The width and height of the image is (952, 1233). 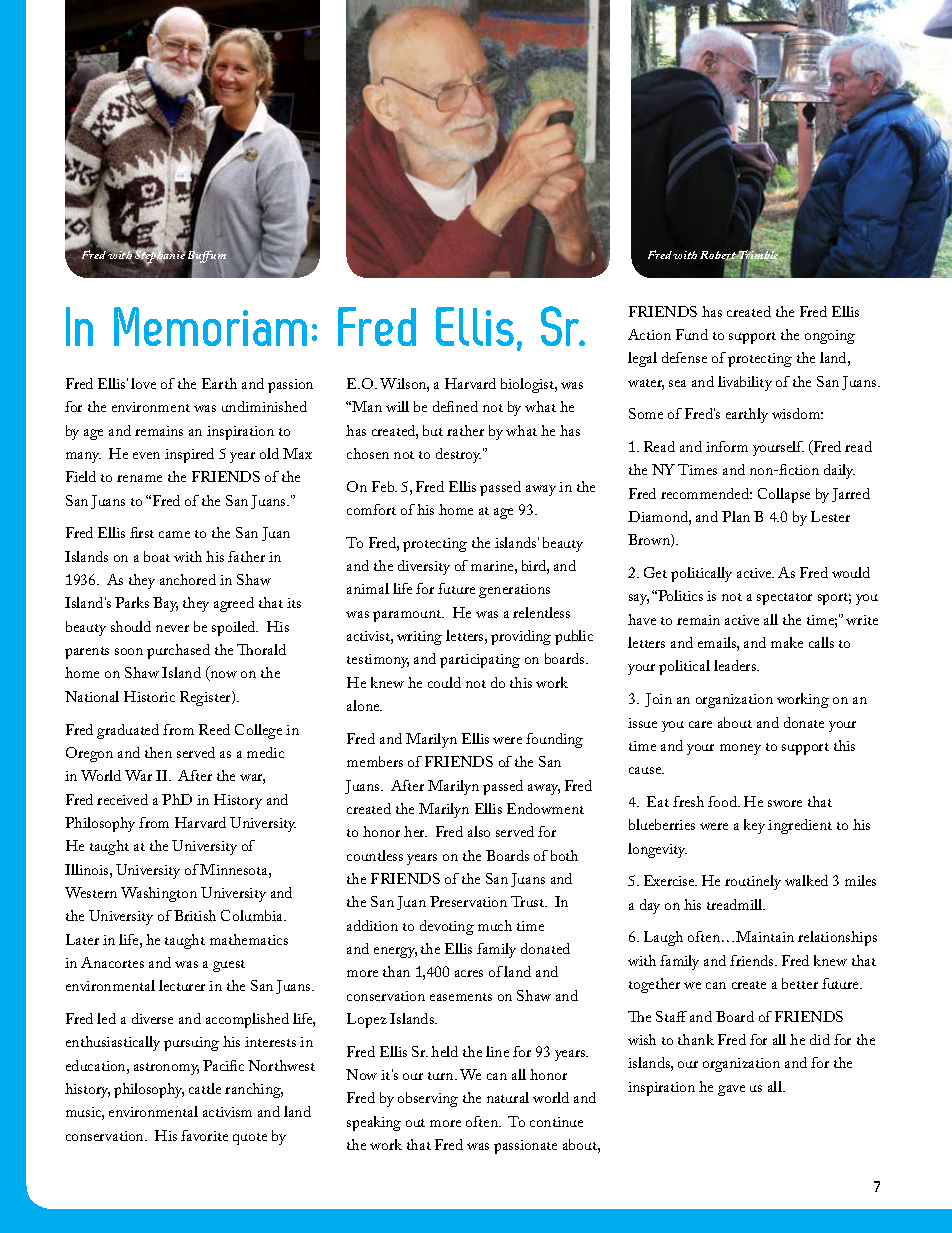 I want to click on defined, so click(x=455, y=406).
